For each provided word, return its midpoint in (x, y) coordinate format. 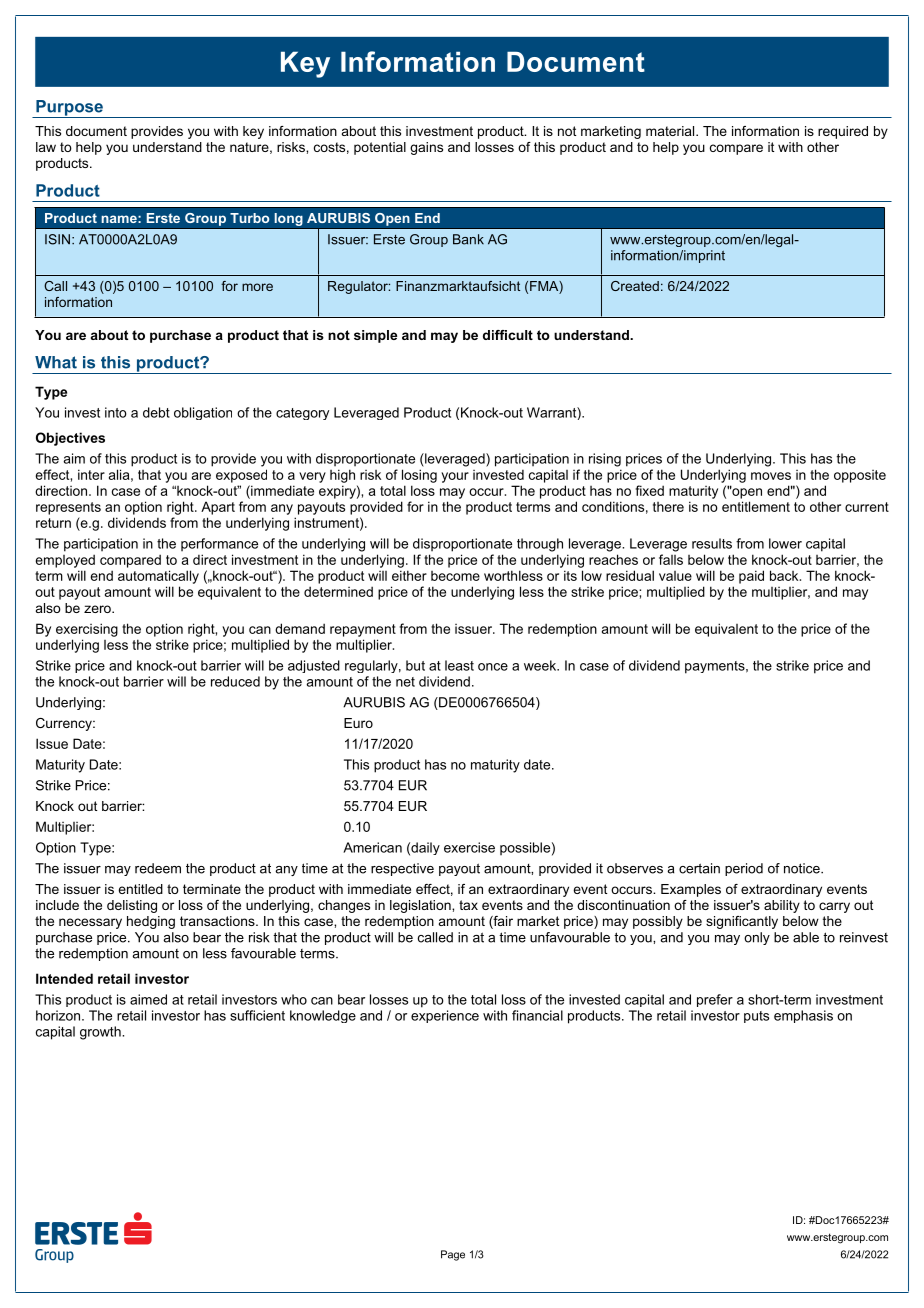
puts (756, 1017)
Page (453, 1255)
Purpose (69, 109)
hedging (151, 922)
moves (771, 476)
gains (426, 148)
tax (468, 905)
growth (101, 1033)
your (455, 477)
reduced (235, 681)
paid (751, 577)
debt (156, 412)
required (843, 132)
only (757, 938)
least (459, 665)
